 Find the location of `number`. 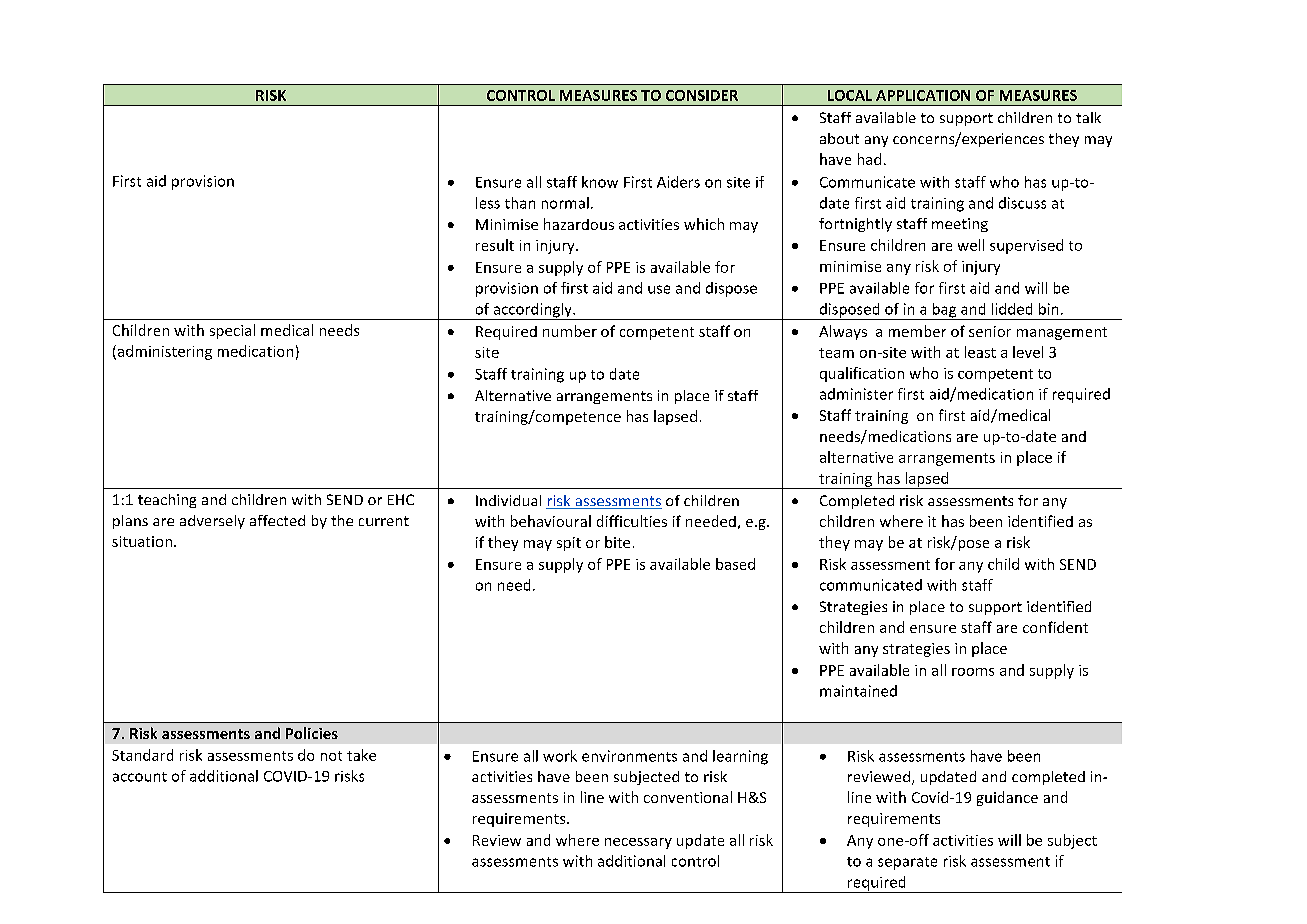

number is located at coordinates (570, 331).
